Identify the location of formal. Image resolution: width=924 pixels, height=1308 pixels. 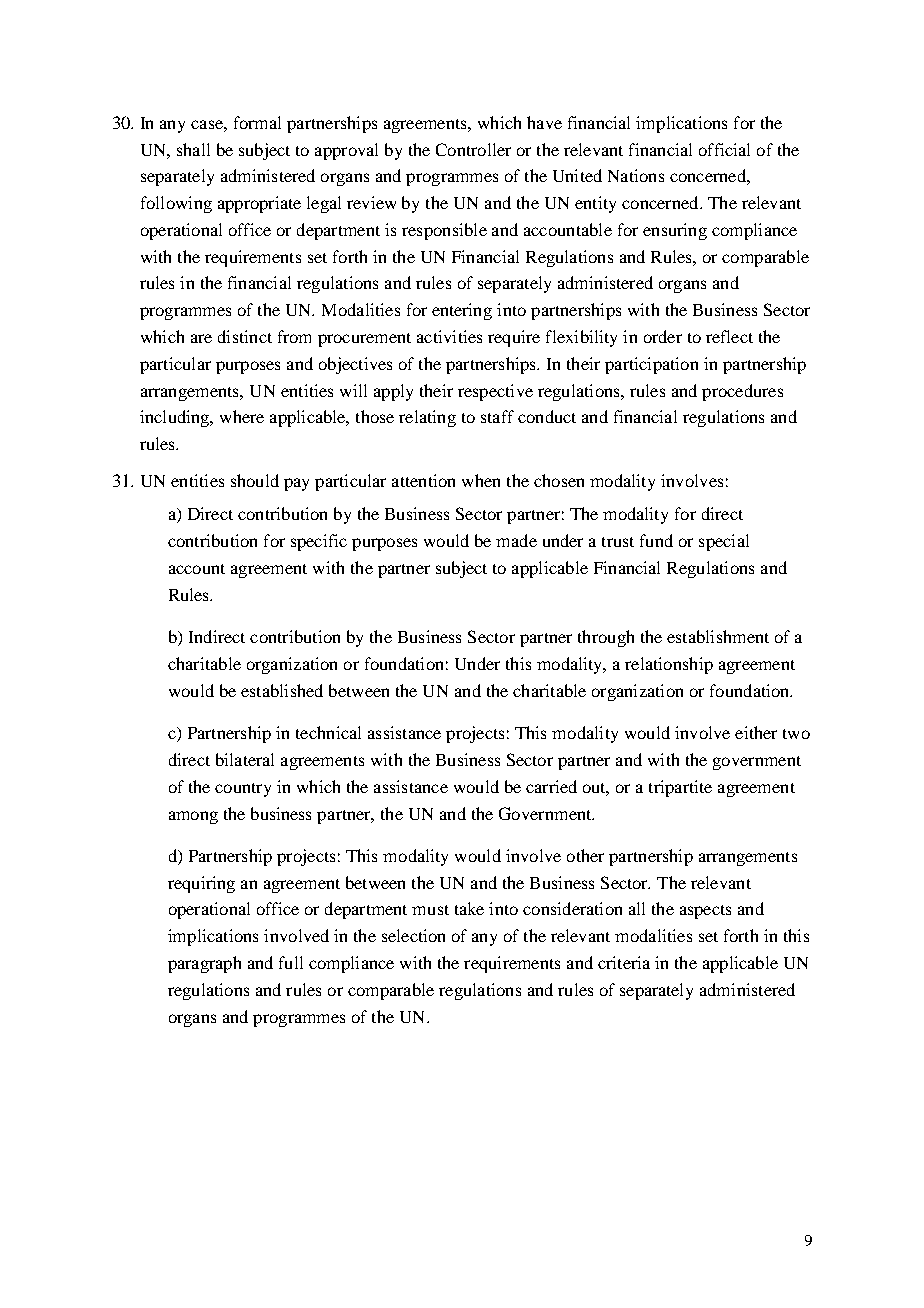
(257, 122).
